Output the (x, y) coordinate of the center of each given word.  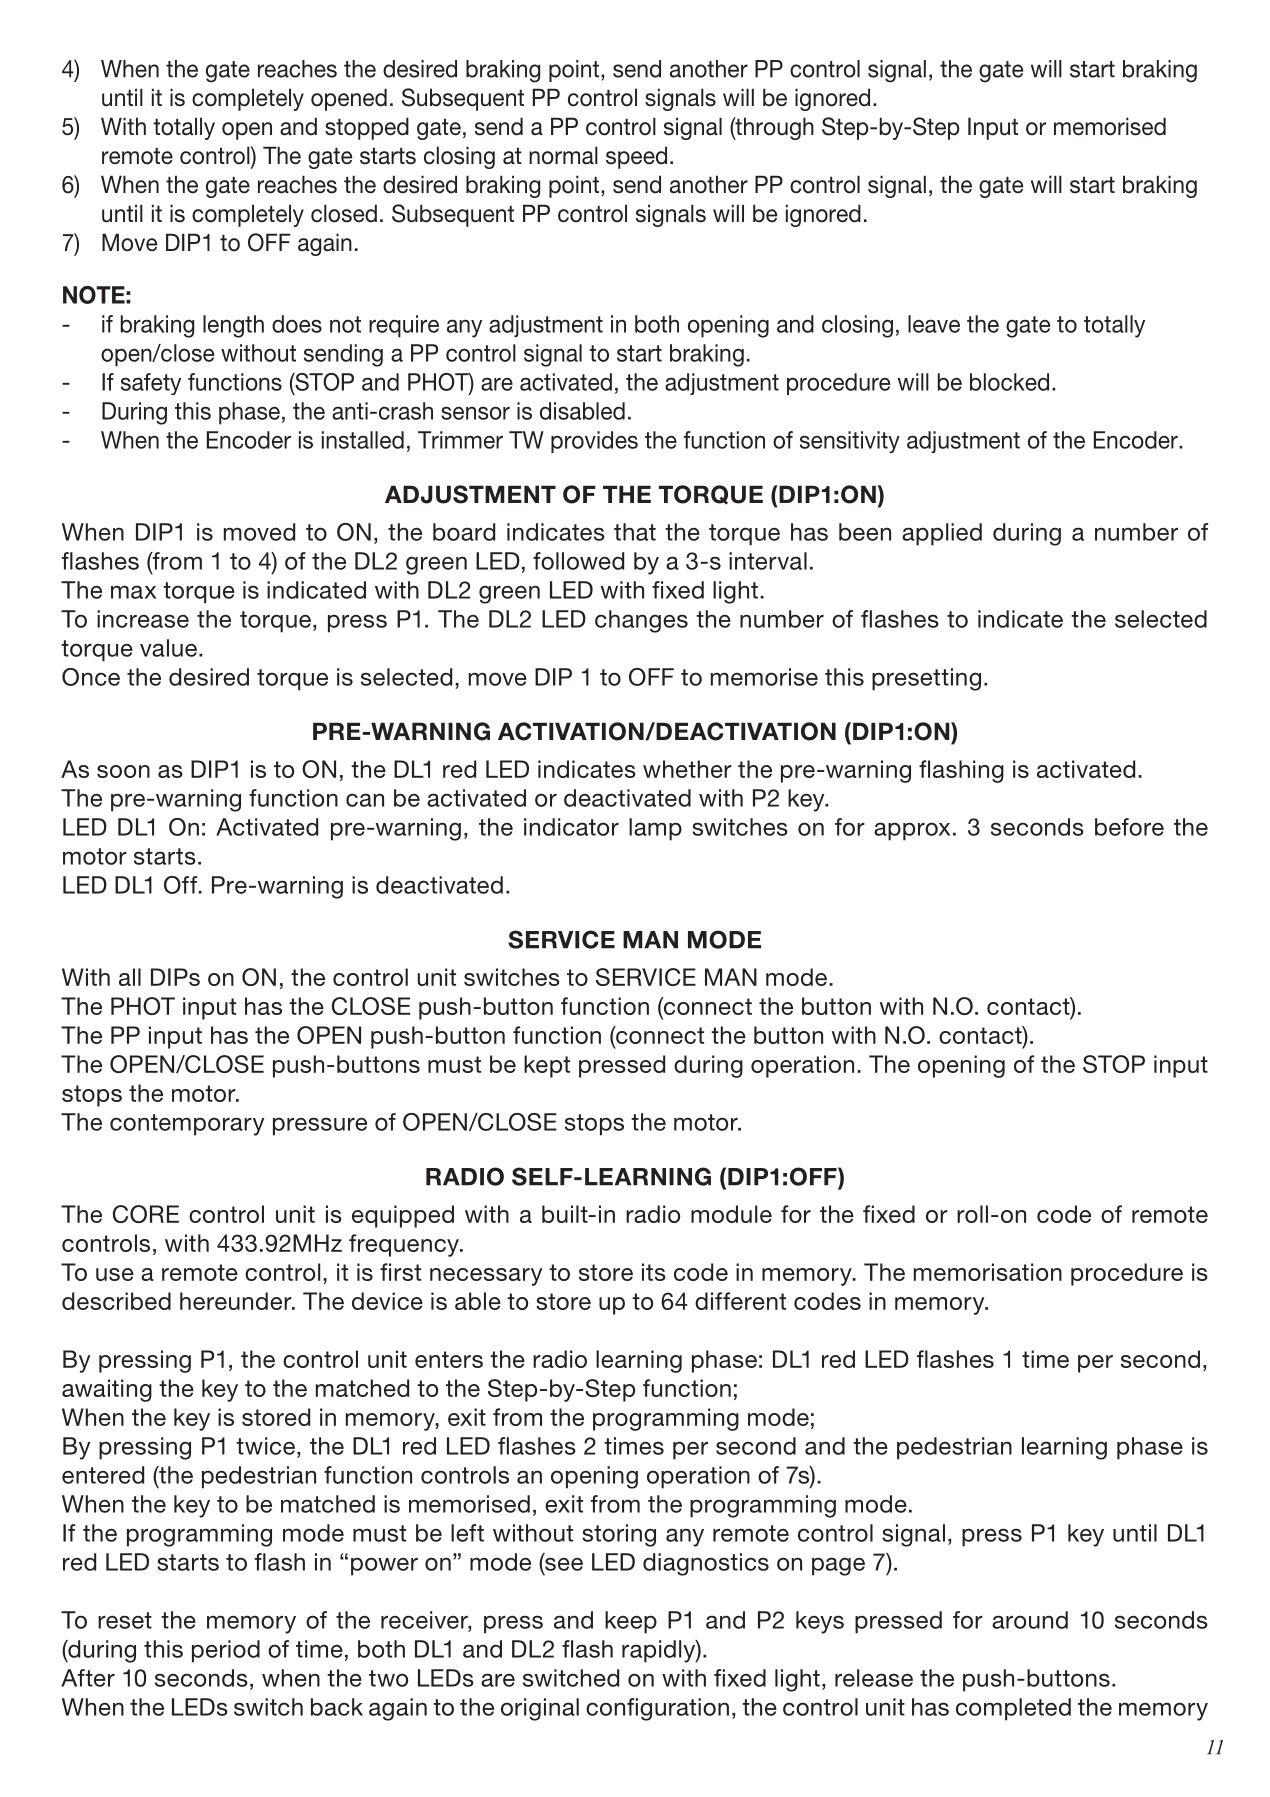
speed (636, 157)
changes (641, 621)
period (226, 1651)
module (731, 1214)
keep (631, 1622)
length (233, 326)
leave (934, 324)
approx (912, 831)
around (1030, 1620)
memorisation (988, 1272)
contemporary (187, 1125)
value (168, 648)
